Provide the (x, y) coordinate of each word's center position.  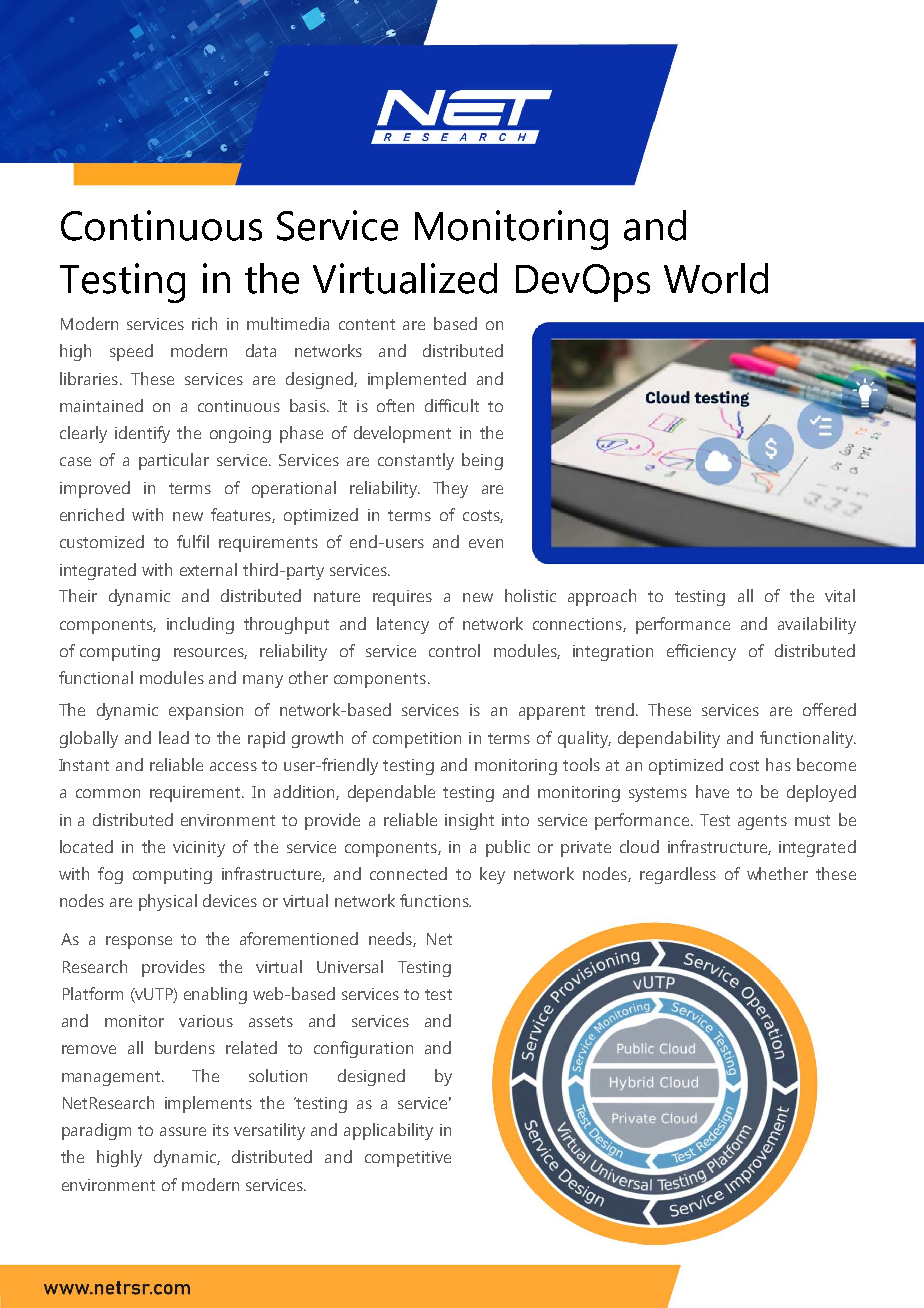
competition (417, 740)
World (716, 278)
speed (131, 352)
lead (174, 737)
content (367, 324)
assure (183, 1131)
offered (829, 709)
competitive (408, 1159)
